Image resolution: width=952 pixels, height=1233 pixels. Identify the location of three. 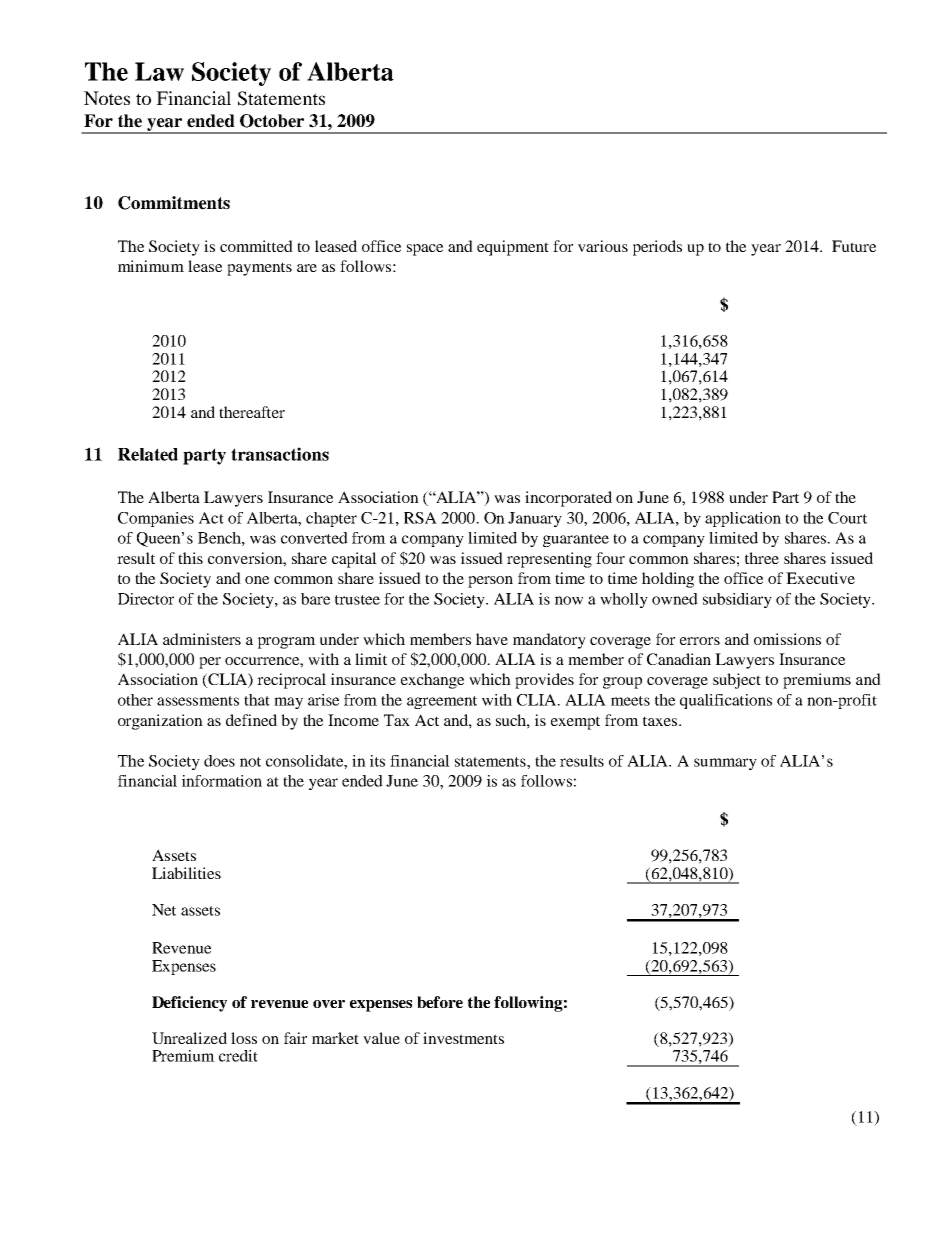
(762, 558).
